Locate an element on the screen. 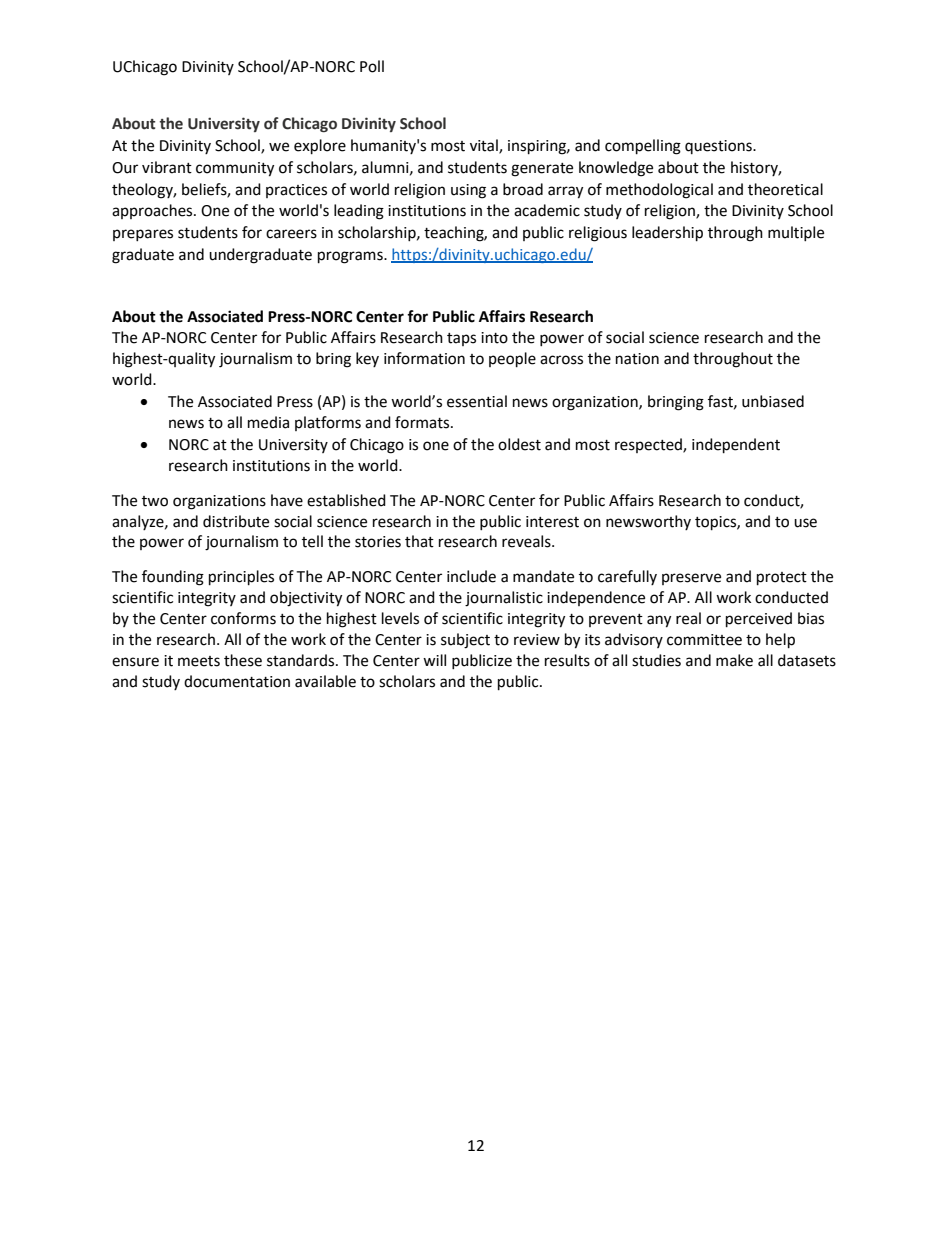 This screenshot has width=952, height=1233. will is located at coordinates (434, 660).
